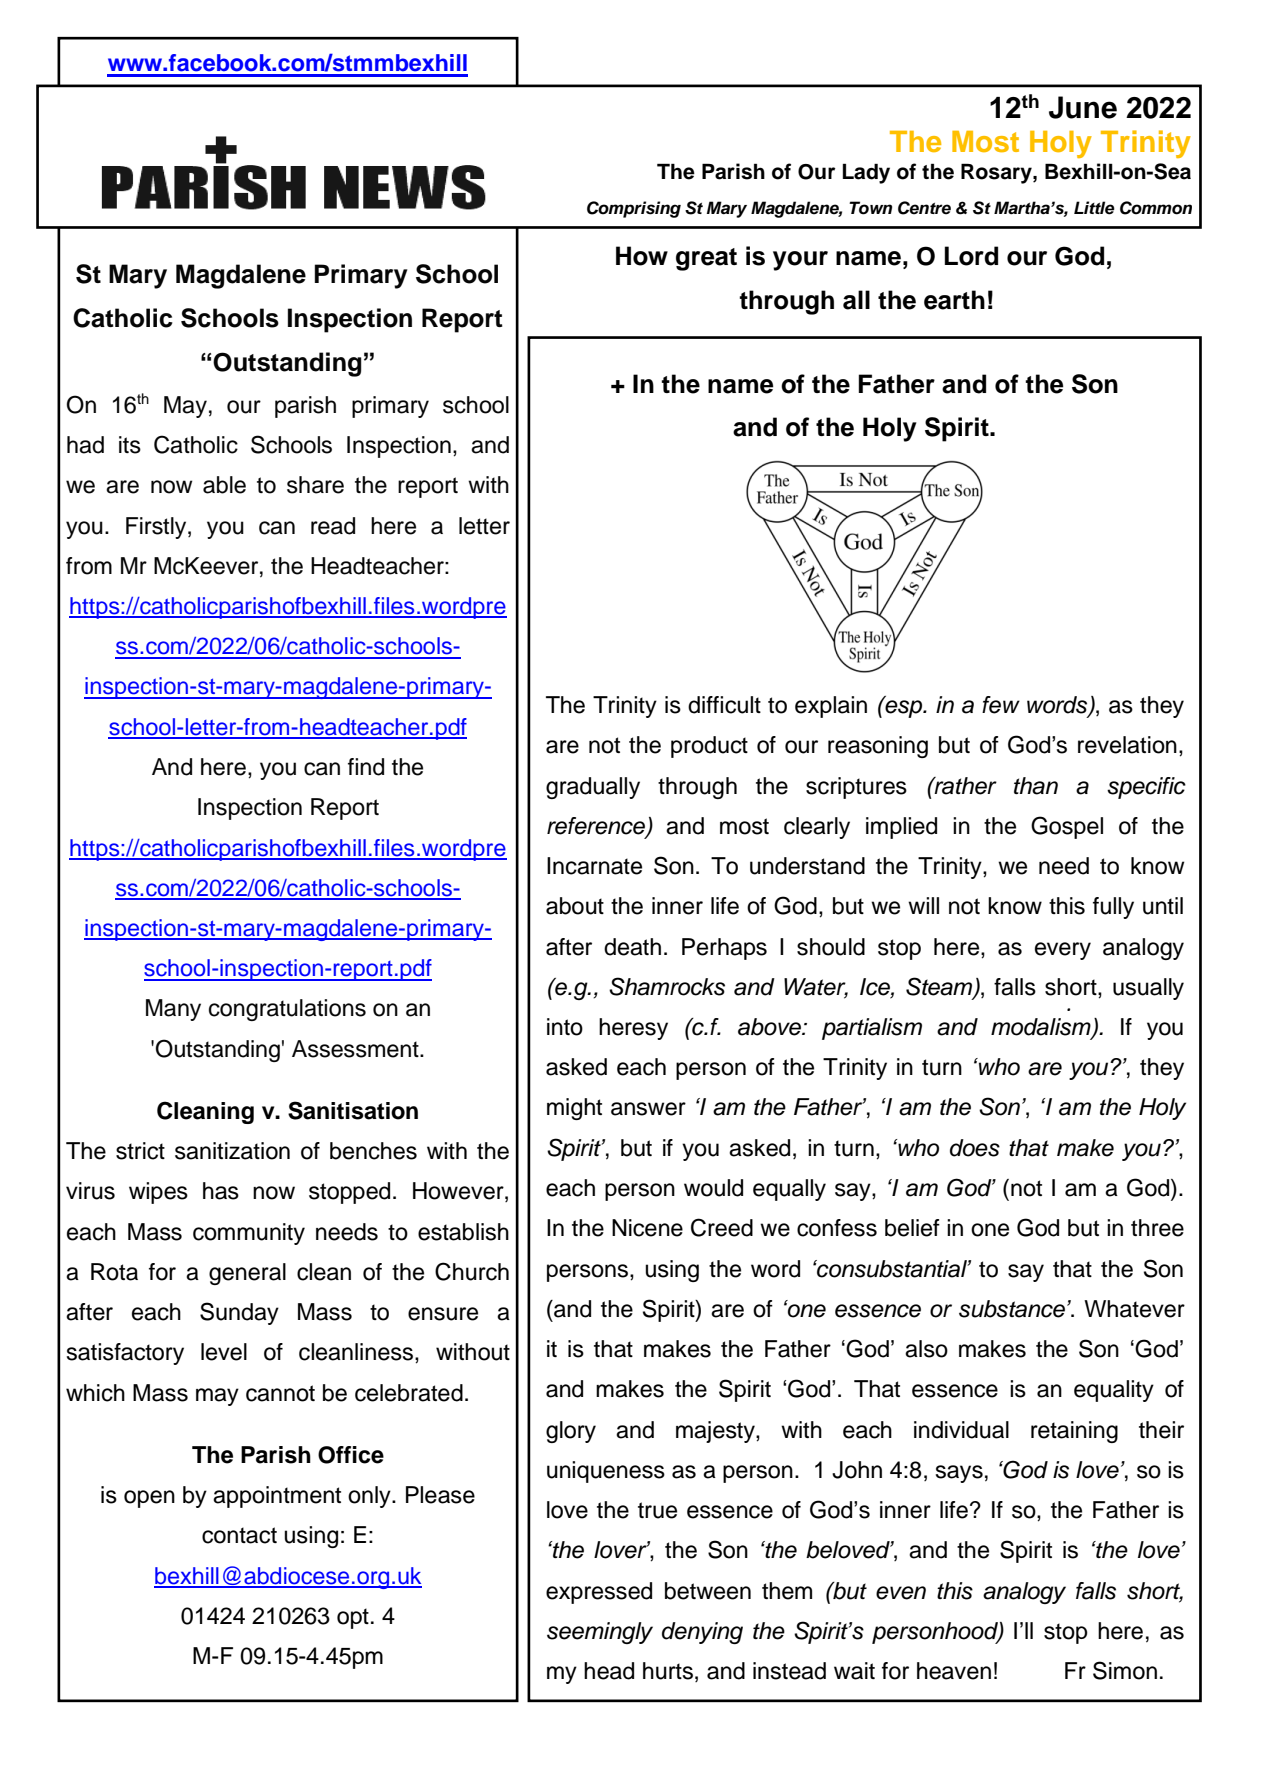  What do you see at coordinates (239, 1535) in the page?
I see `contact` at bounding box center [239, 1535].
